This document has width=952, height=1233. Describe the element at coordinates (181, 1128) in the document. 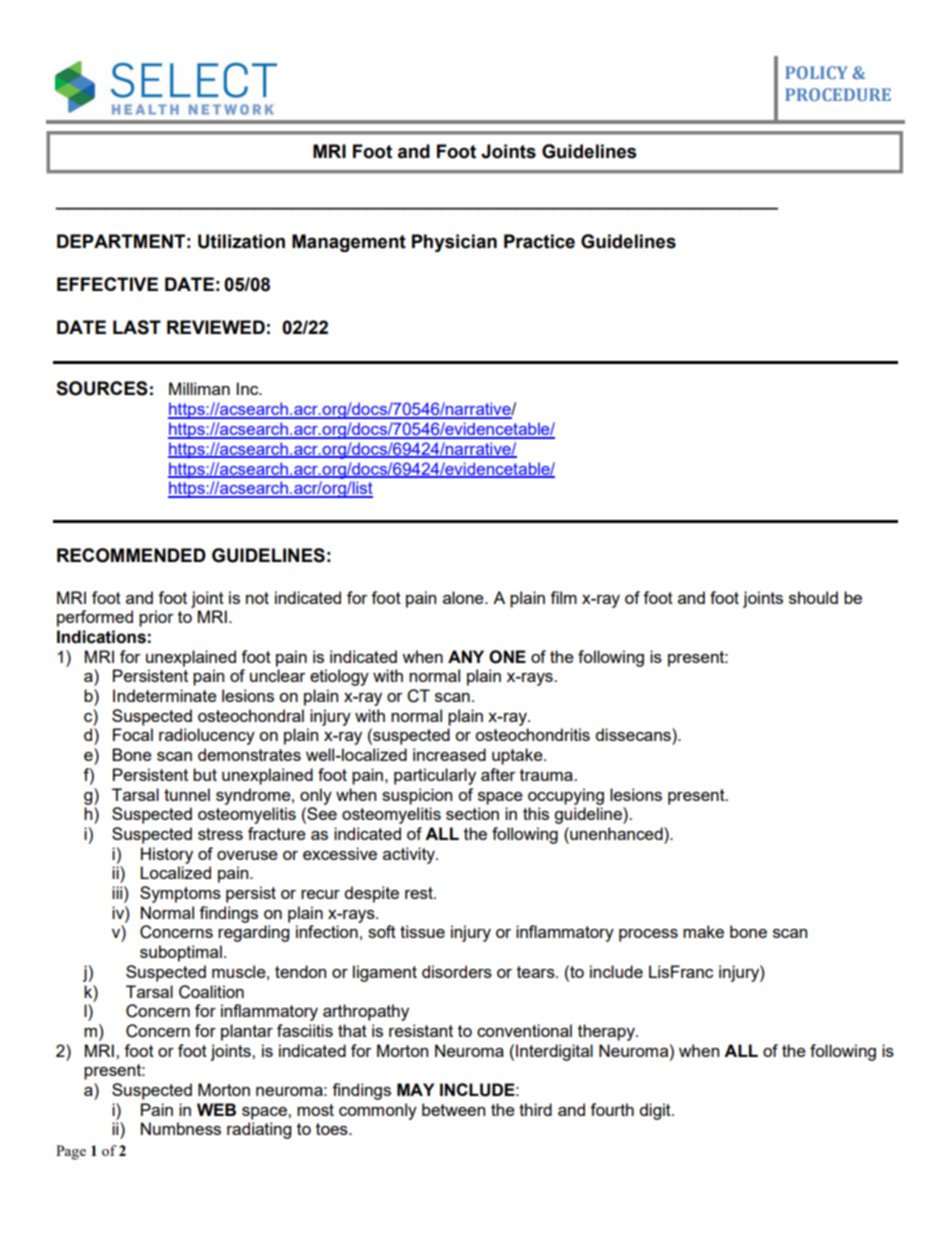

I see `Numbness` at that location.
